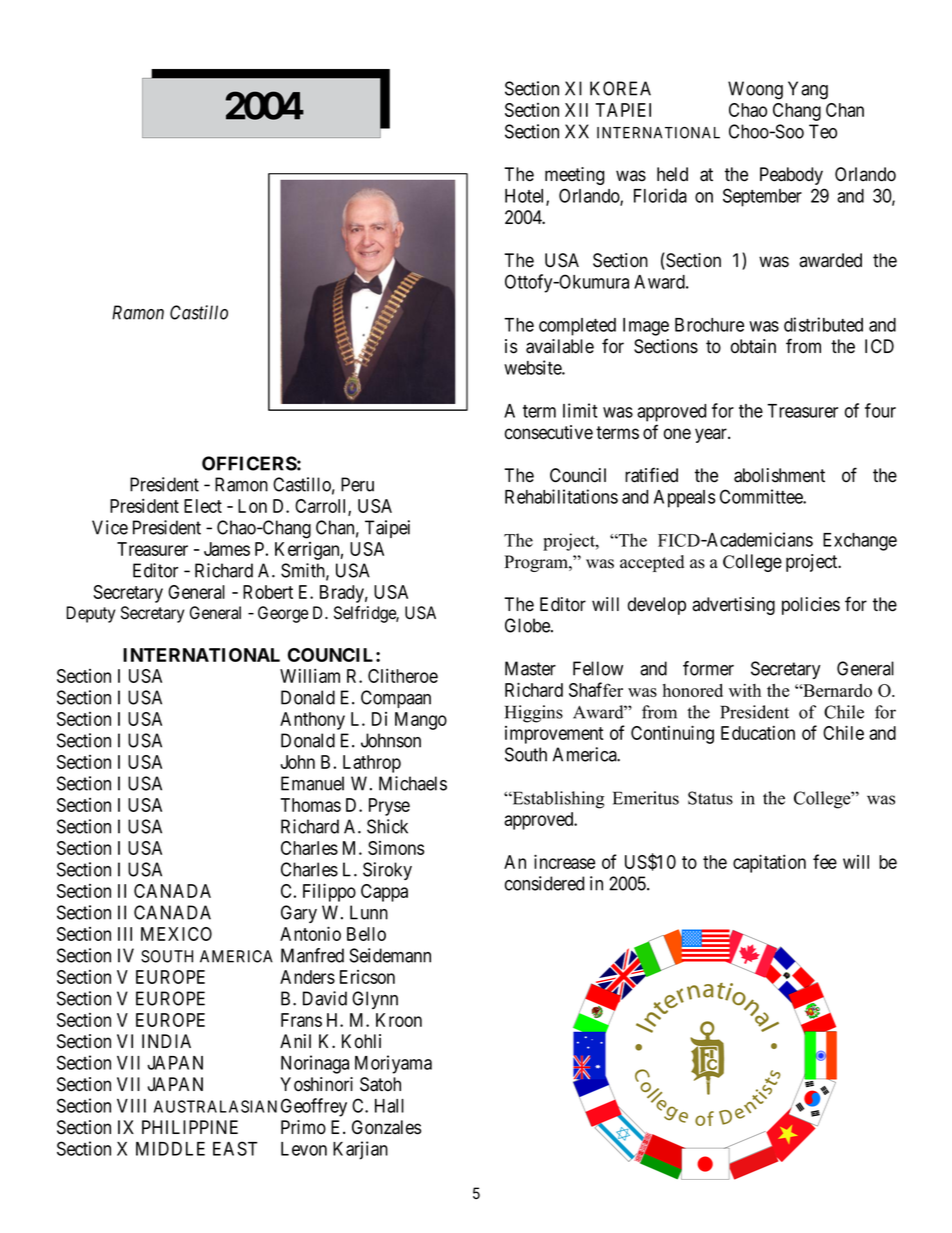 Image resolution: width=952 pixels, height=1233 pixels. I want to click on MEXICO, so click(176, 934).
